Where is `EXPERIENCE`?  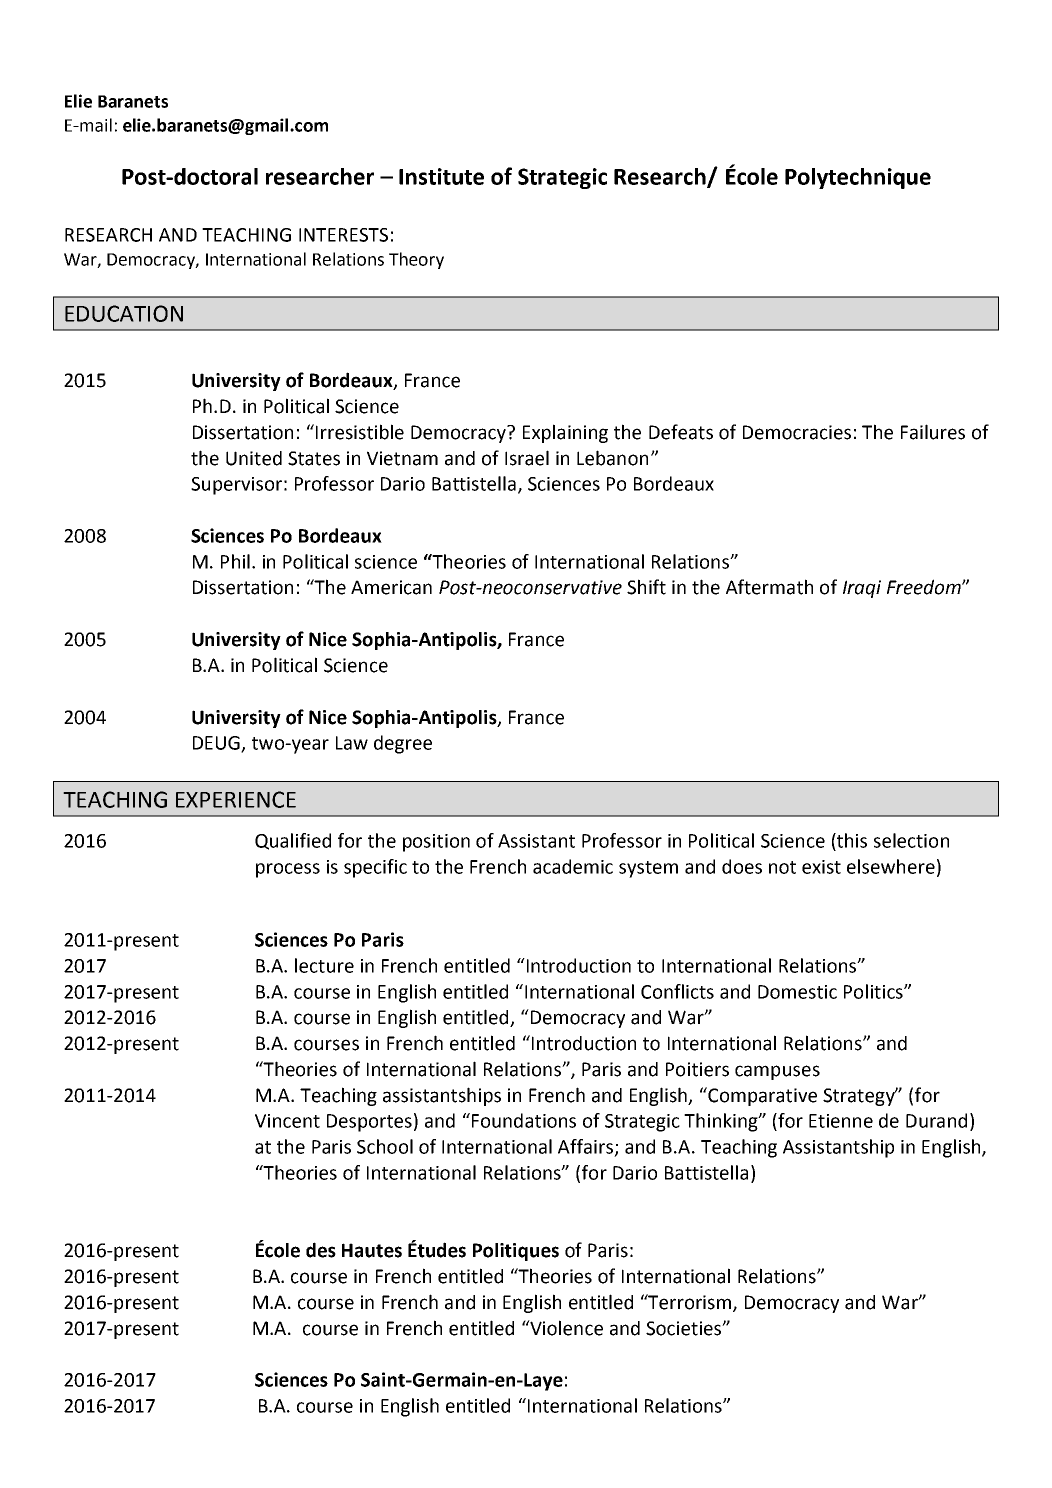 EXPERIENCE is located at coordinates (236, 799).
